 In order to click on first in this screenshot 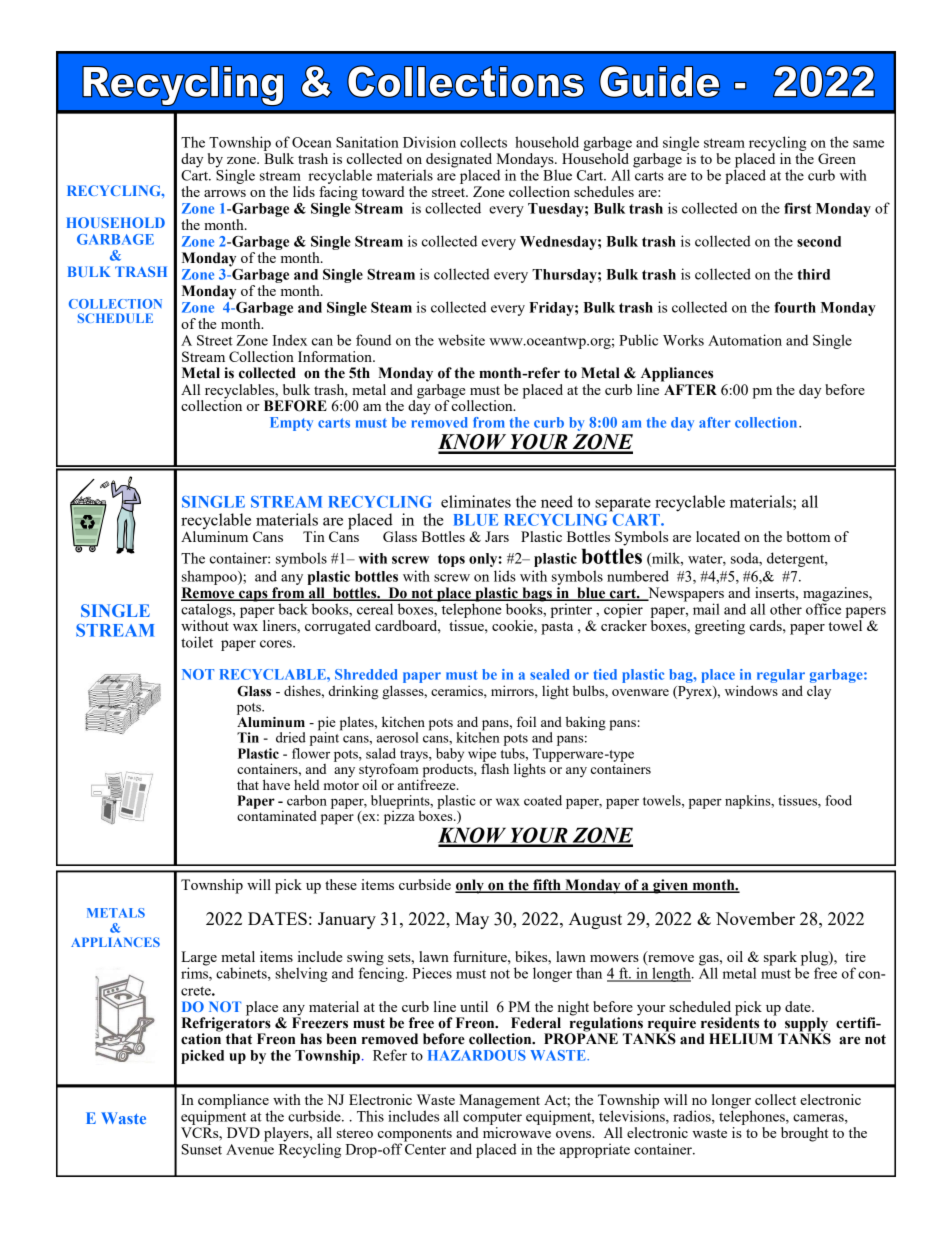, I will do `click(797, 208)`.
